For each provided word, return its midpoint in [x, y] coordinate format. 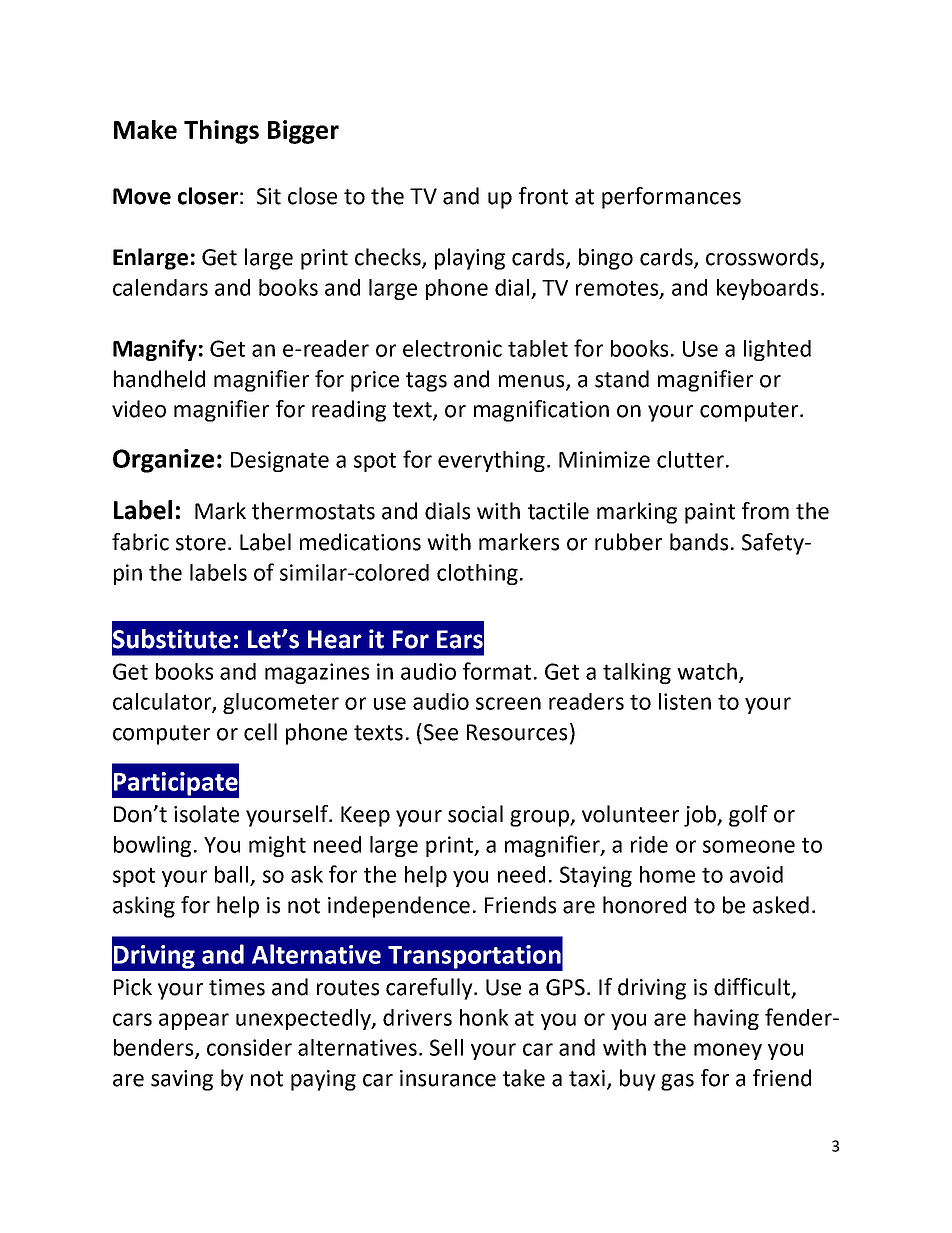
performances [671, 198]
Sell [446, 1047]
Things [221, 132]
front [543, 196]
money [728, 1051]
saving [182, 1080]
